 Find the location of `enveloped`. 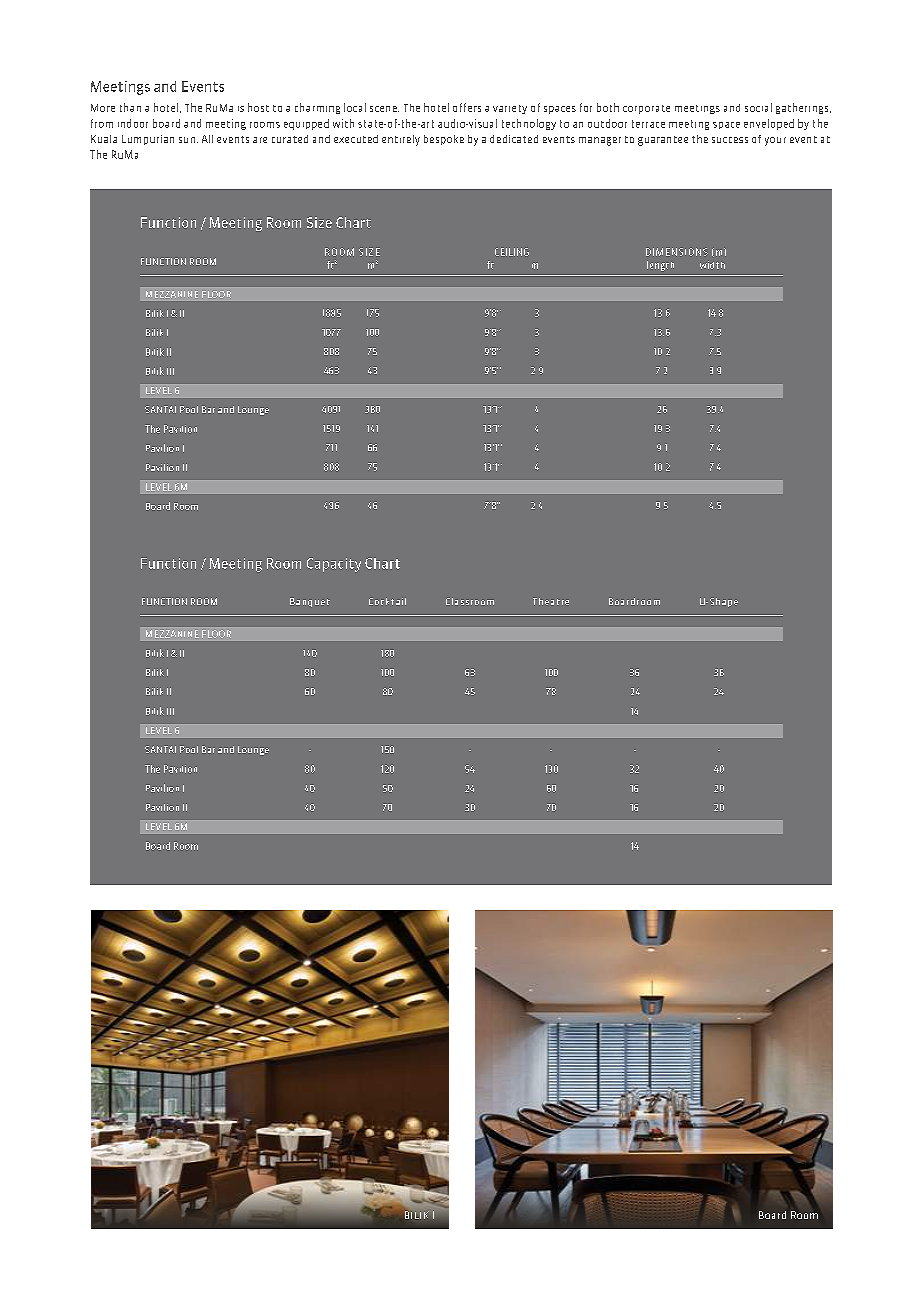

enveloped is located at coordinates (769, 124).
